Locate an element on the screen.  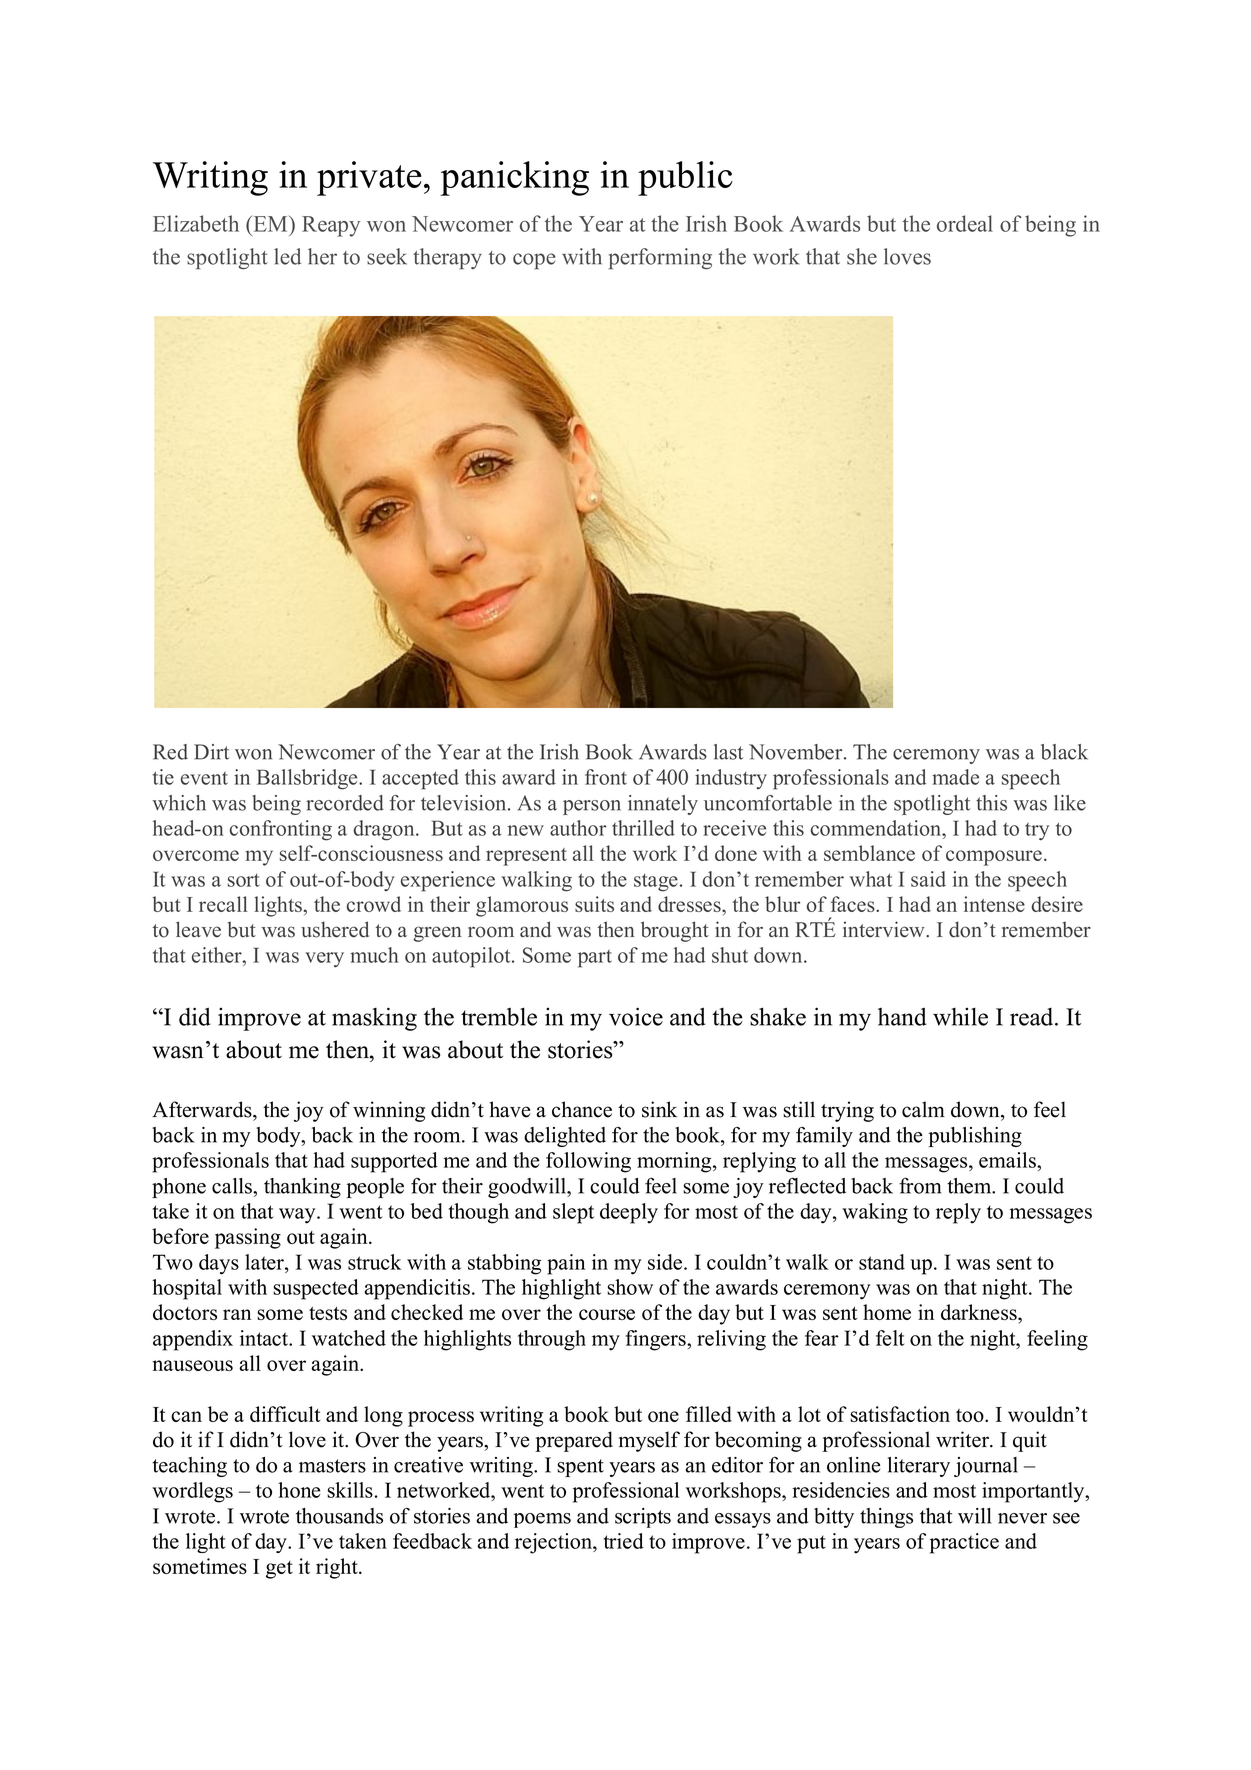
Elizabeth is located at coordinates (196, 223).
